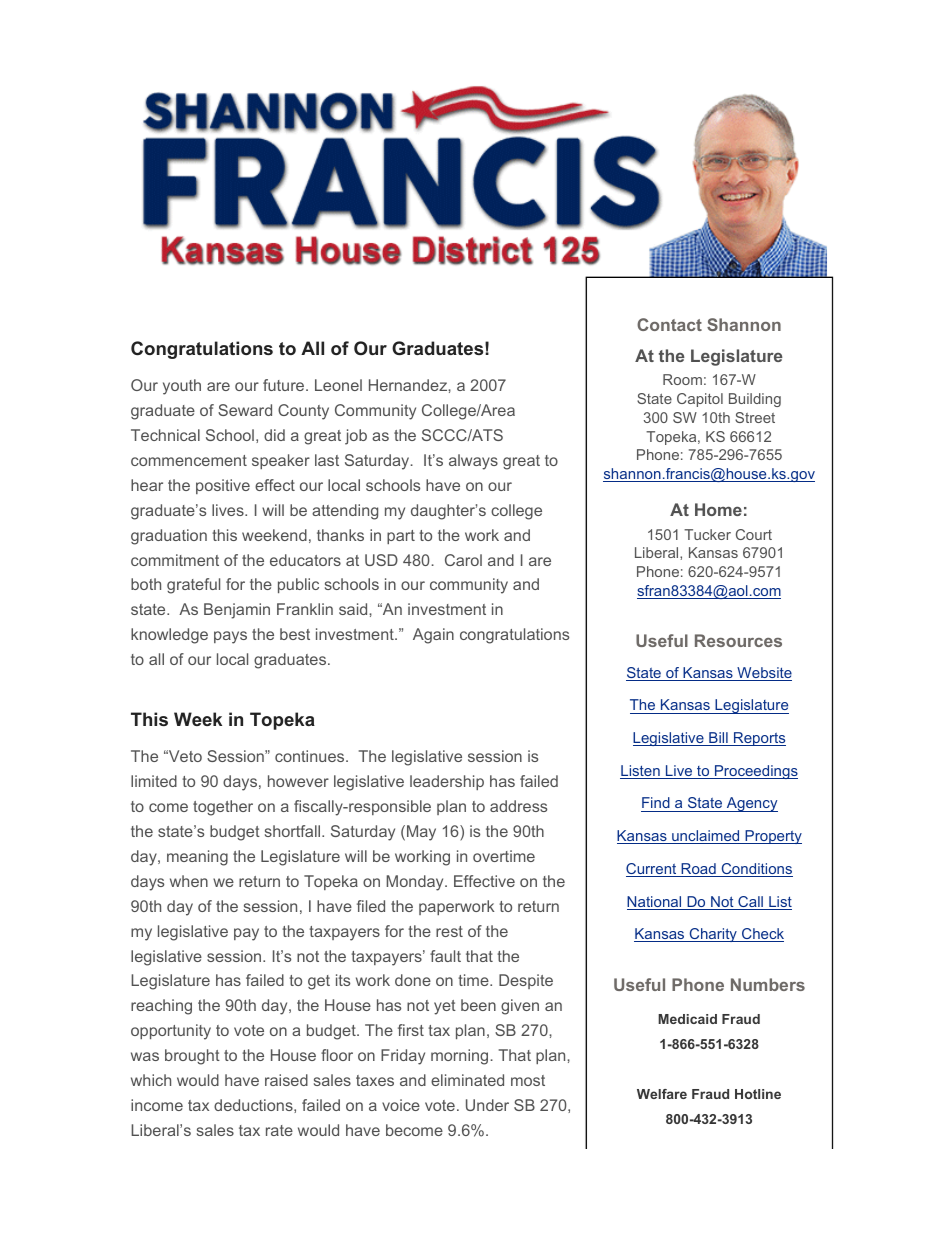 This image has height=1233, width=952. I want to click on Contact, so click(669, 324).
